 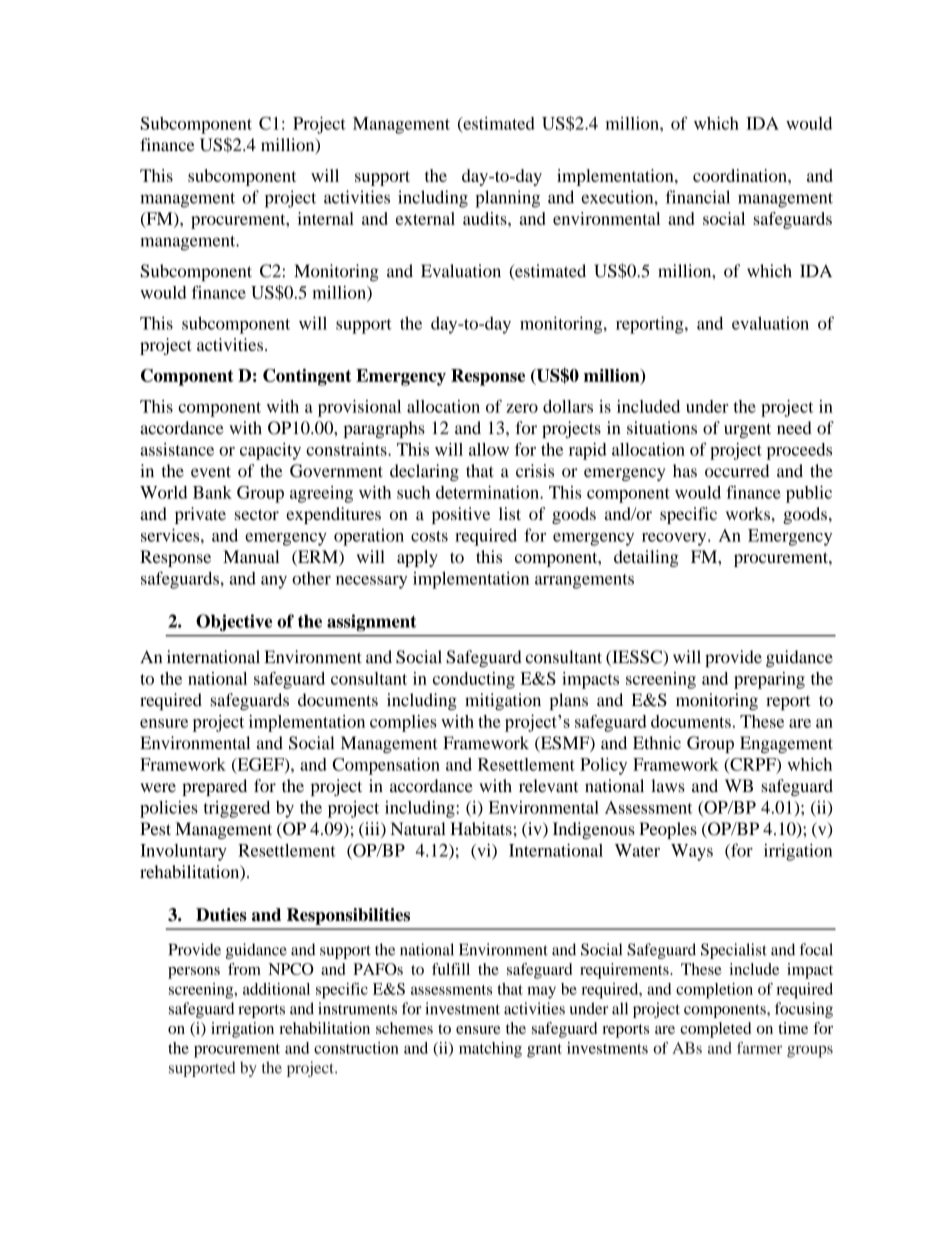 What do you see at coordinates (276, 989) in the screenshot?
I see `additional` at bounding box center [276, 989].
